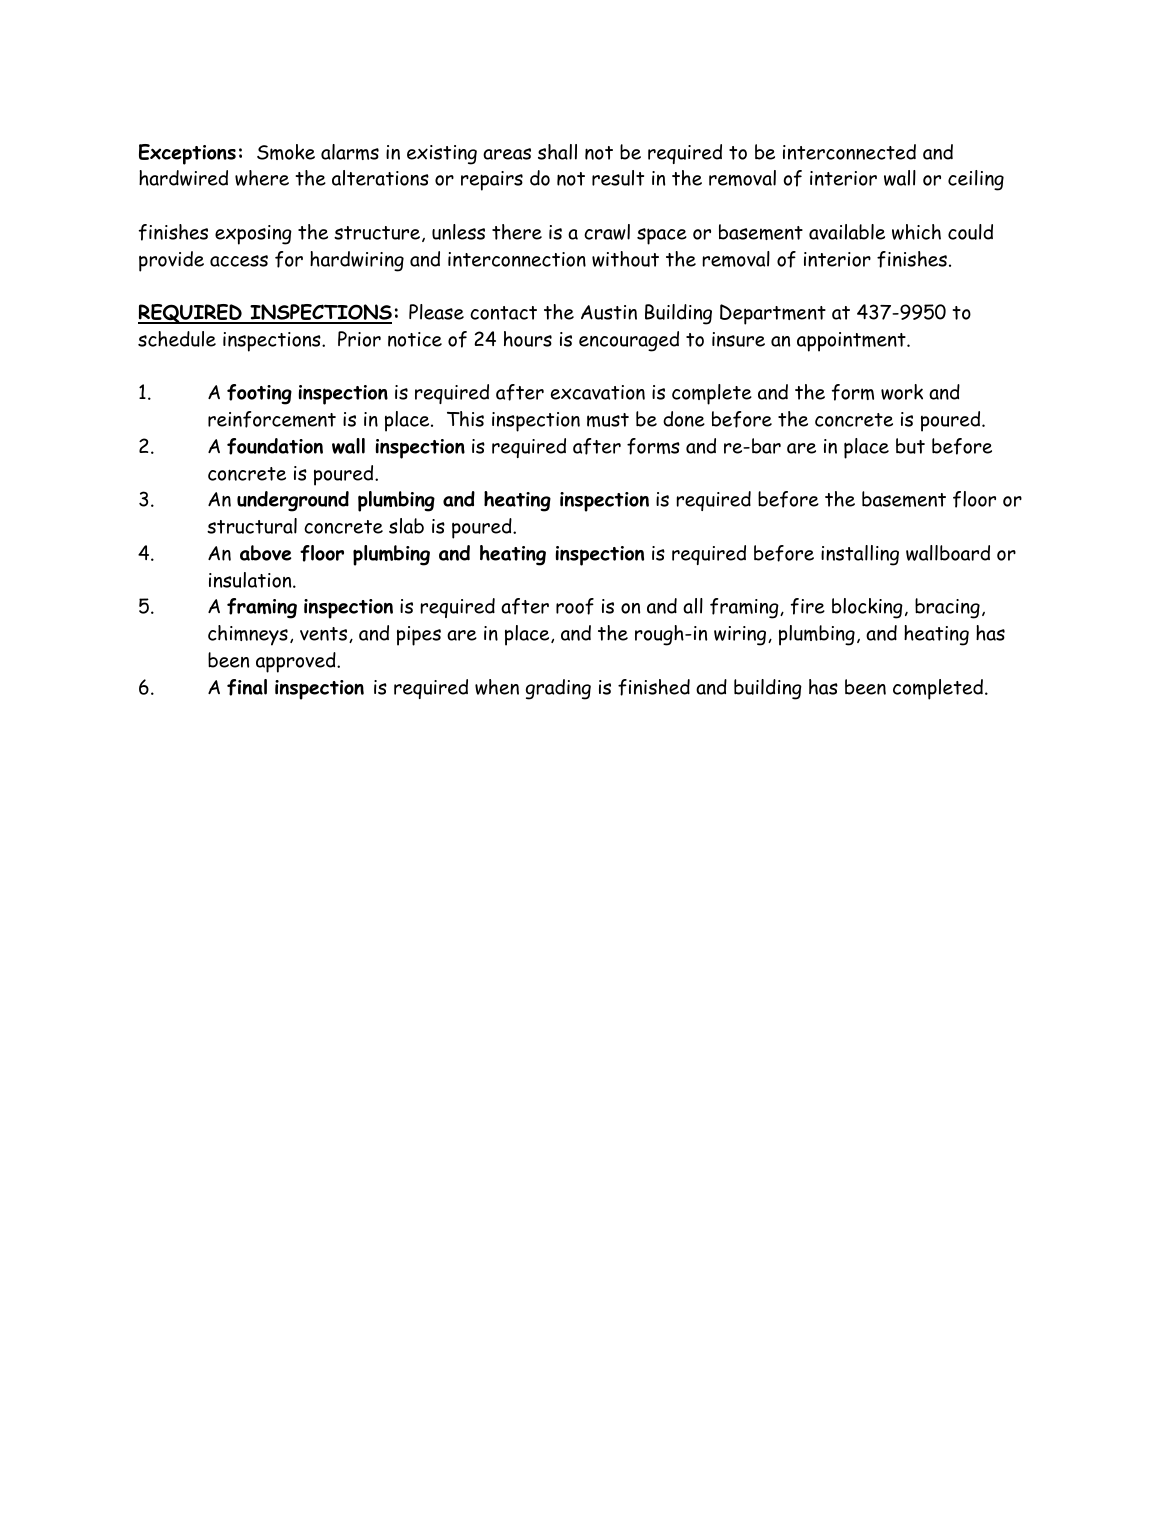 The image size is (1175, 1520). I want to click on blocking, so click(867, 608).
